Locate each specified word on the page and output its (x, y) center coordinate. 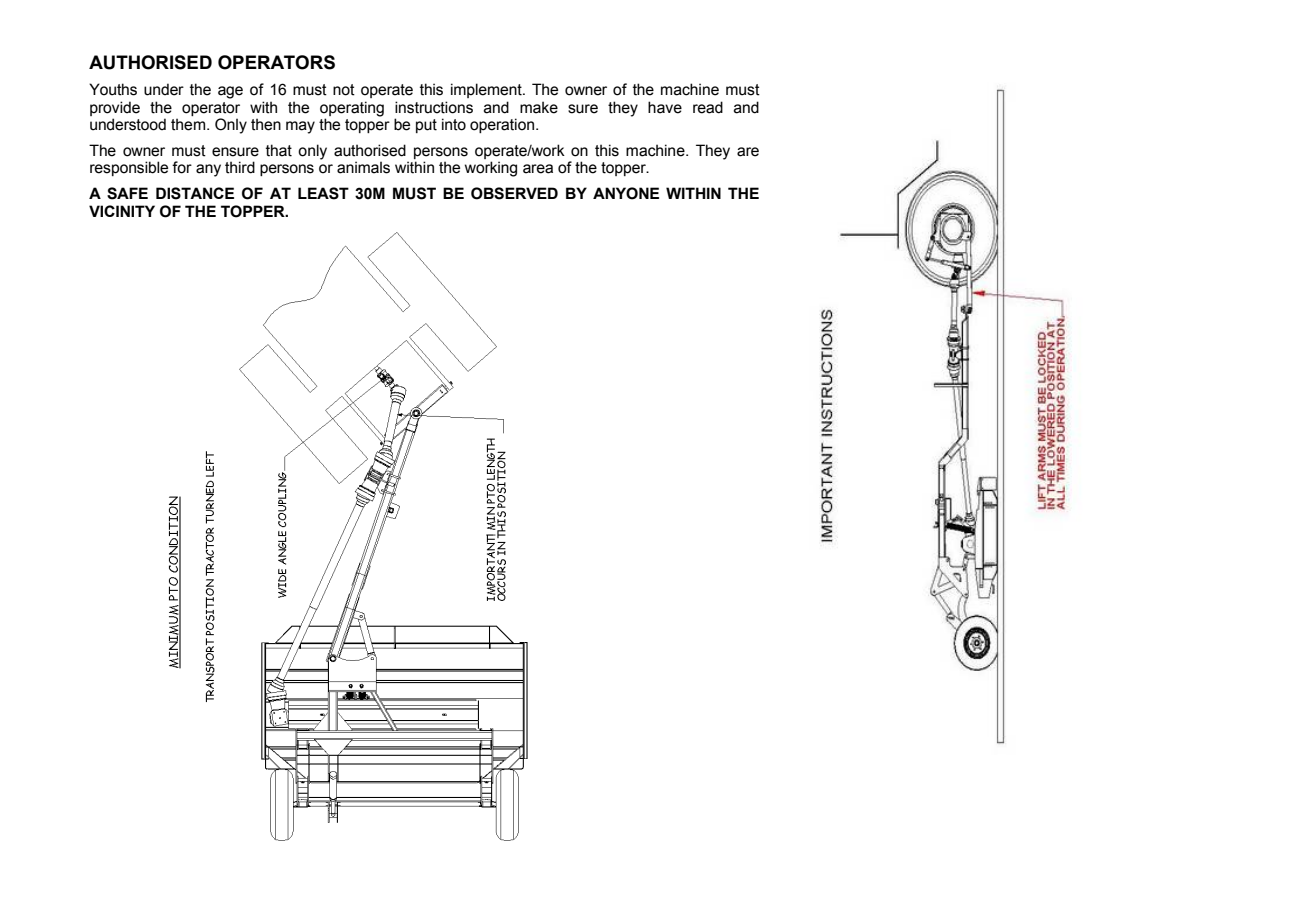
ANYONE (626, 193)
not (344, 90)
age (230, 92)
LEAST (323, 193)
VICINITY (122, 211)
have (665, 107)
